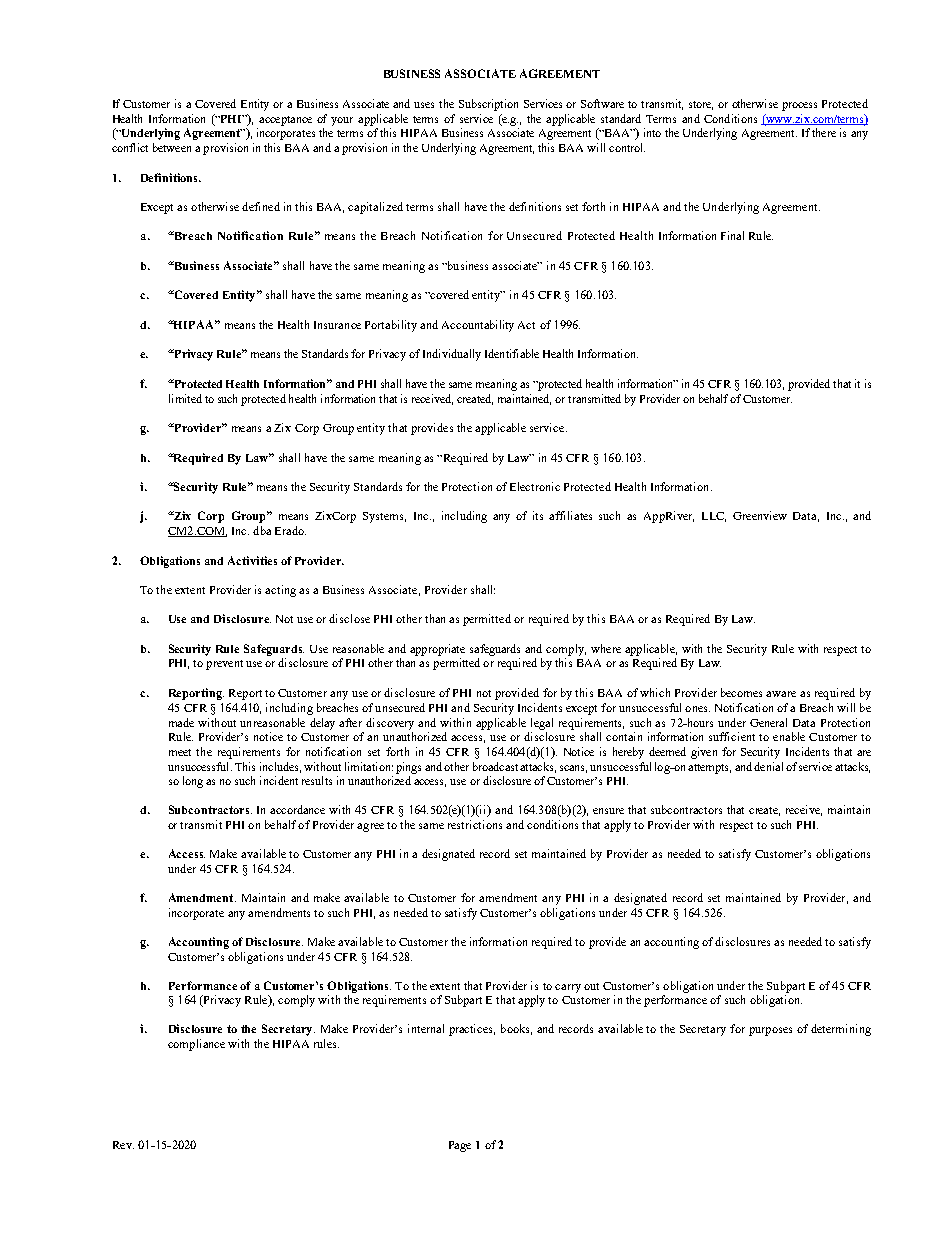 The height and width of the screenshot is (1233, 952). What do you see at coordinates (488, 105) in the screenshot?
I see `Subscription` at bounding box center [488, 105].
